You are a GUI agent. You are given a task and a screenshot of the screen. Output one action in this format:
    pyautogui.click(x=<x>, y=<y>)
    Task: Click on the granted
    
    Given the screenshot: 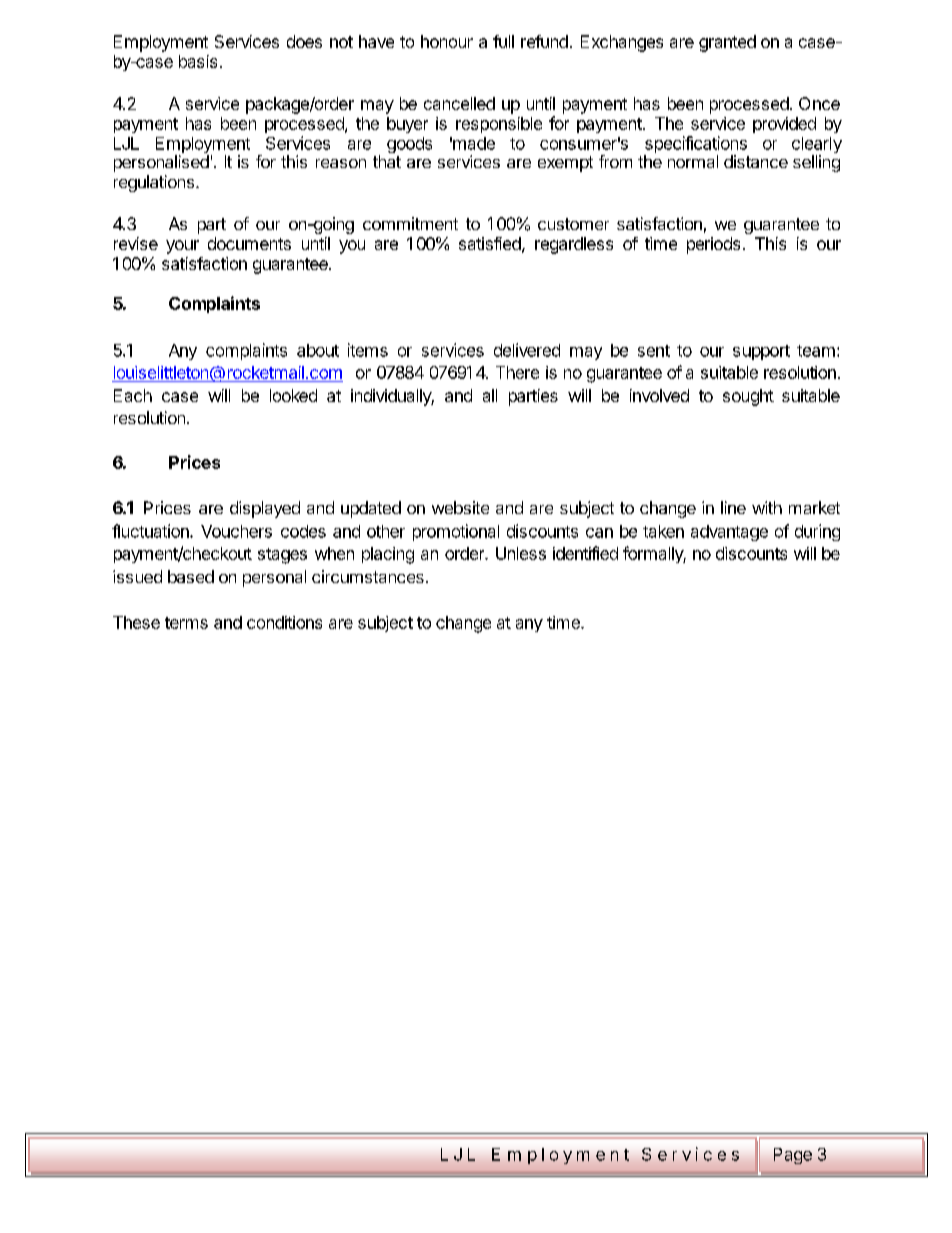 What is the action you would take?
    pyautogui.click(x=727, y=43)
